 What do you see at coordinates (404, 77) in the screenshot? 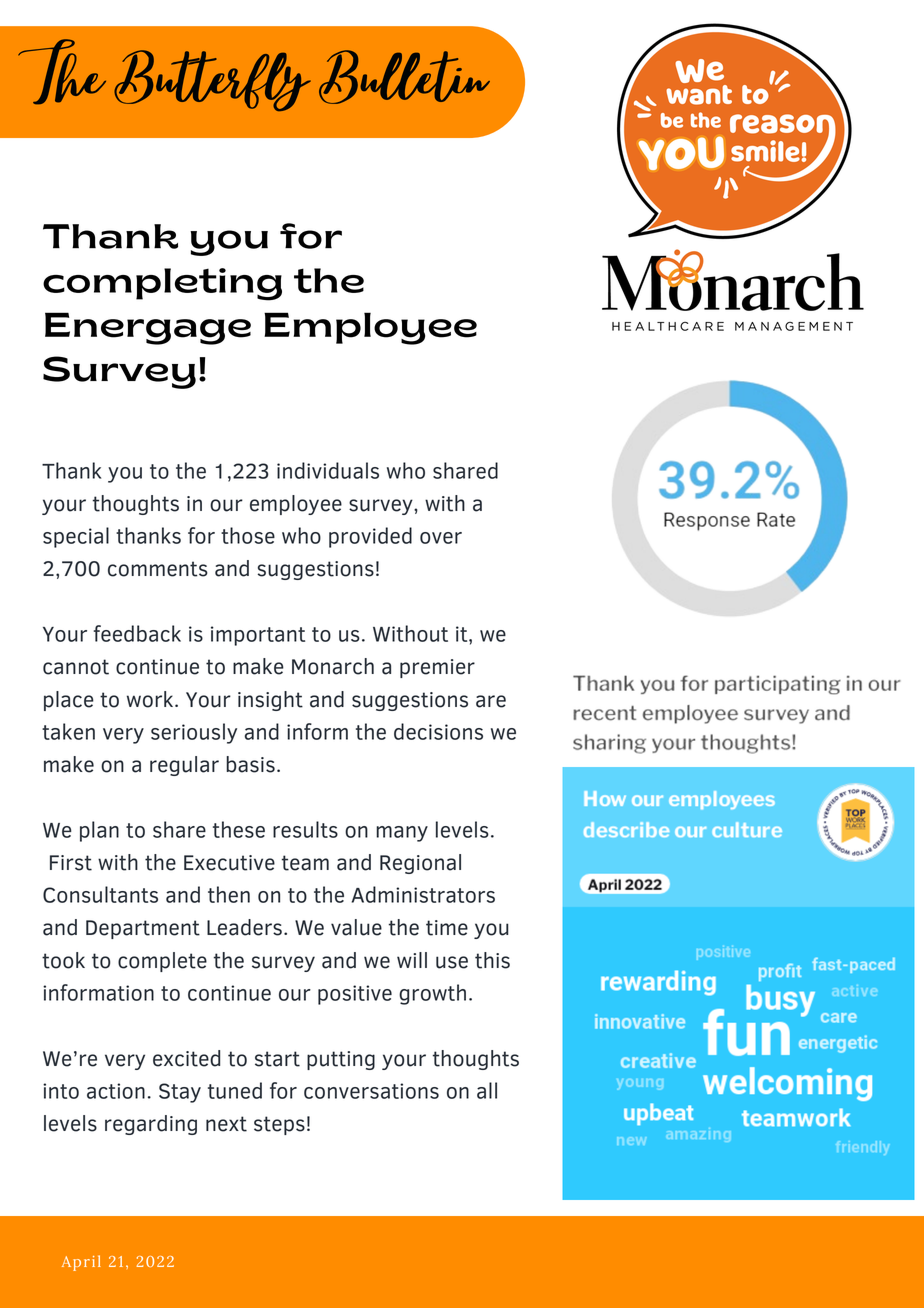
I see `Bulletin` at bounding box center [404, 77].
